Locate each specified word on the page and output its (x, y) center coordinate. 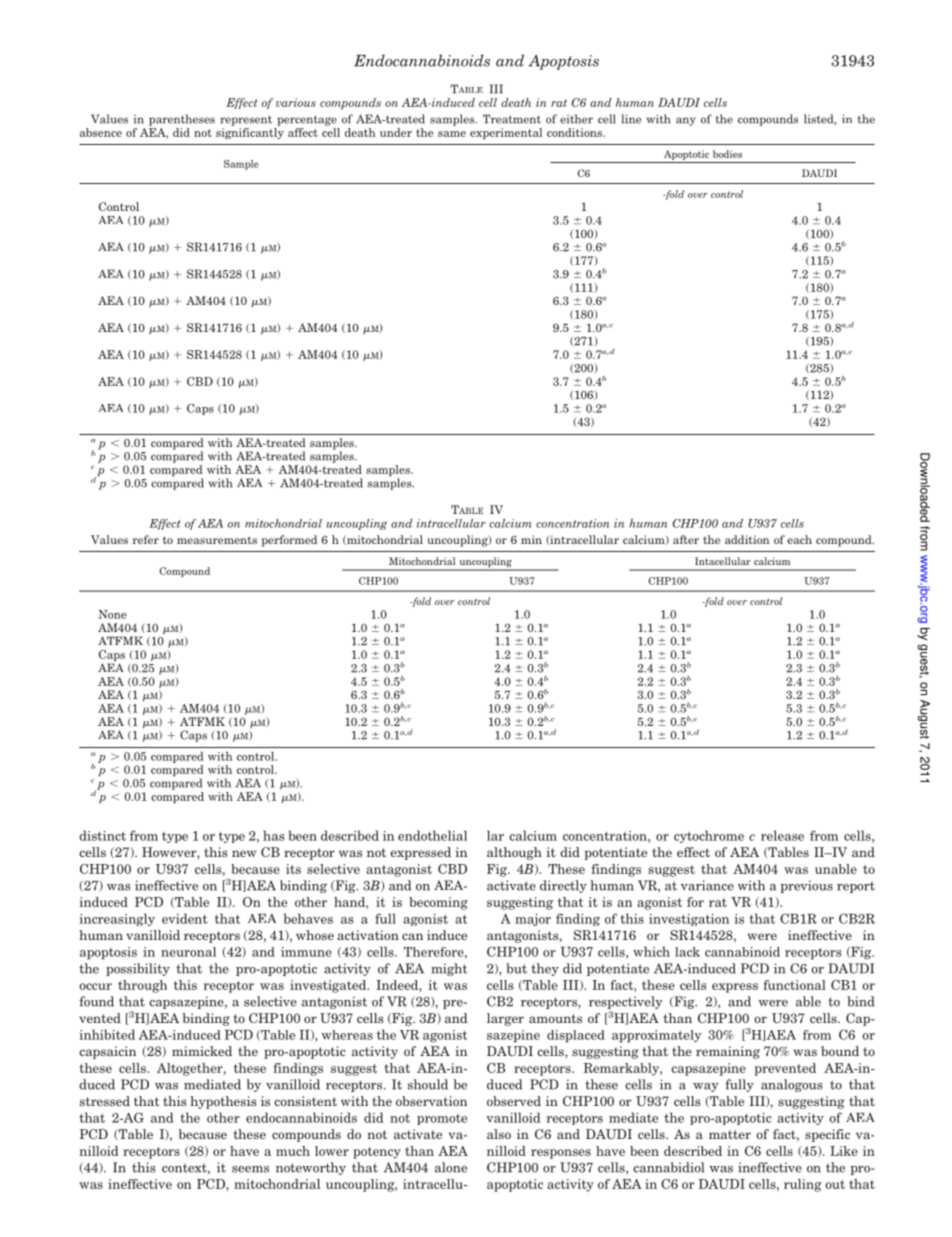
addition (747, 539)
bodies (727, 154)
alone (451, 1167)
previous (806, 886)
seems (250, 1169)
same (452, 134)
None (112, 614)
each (799, 539)
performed (289, 541)
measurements (217, 540)
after (686, 539)
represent (246, 120)
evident (185, 918)
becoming (438, 903)
